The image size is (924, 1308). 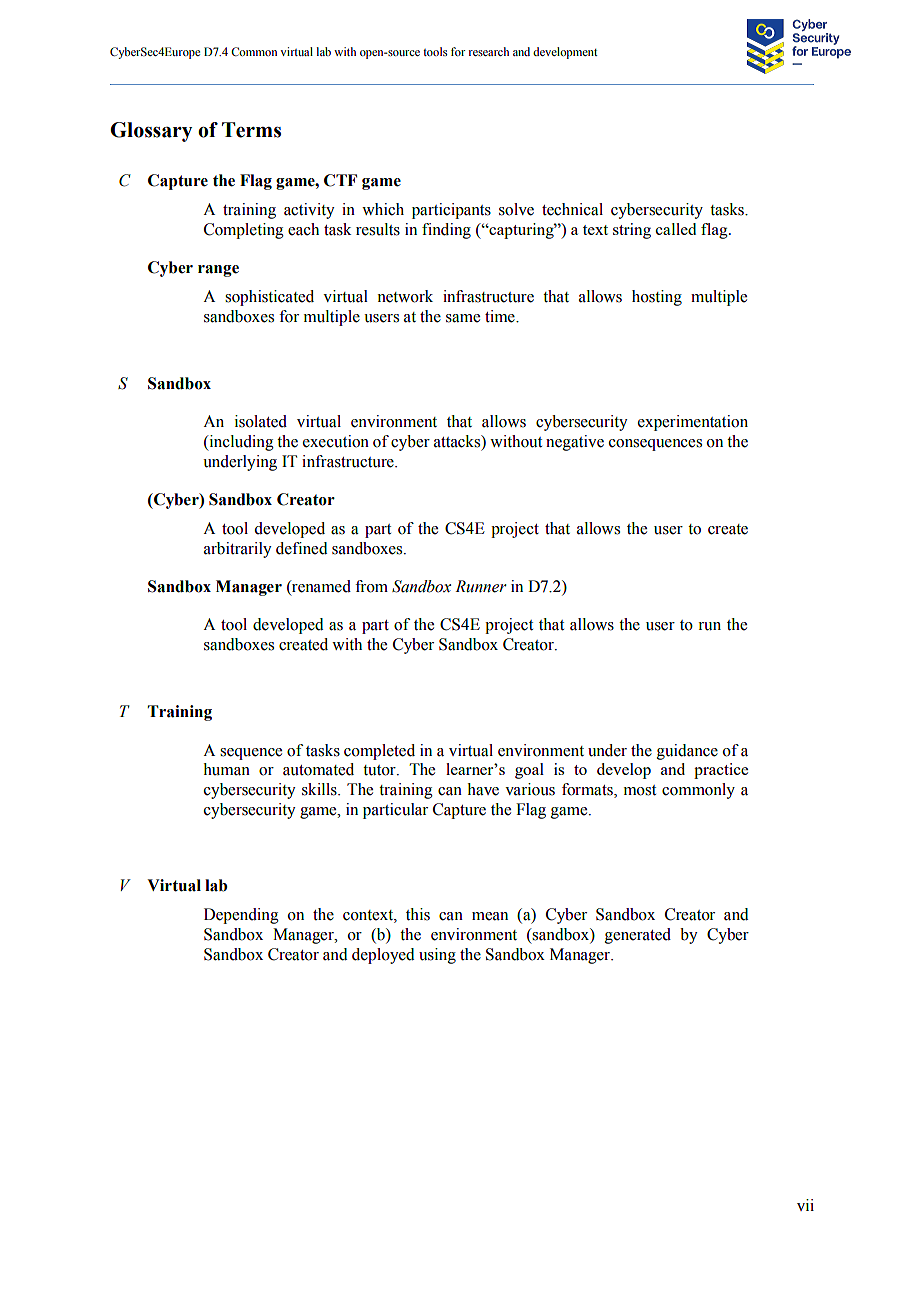 I want to click on arbitrarily, so click(x=238, y=550).
